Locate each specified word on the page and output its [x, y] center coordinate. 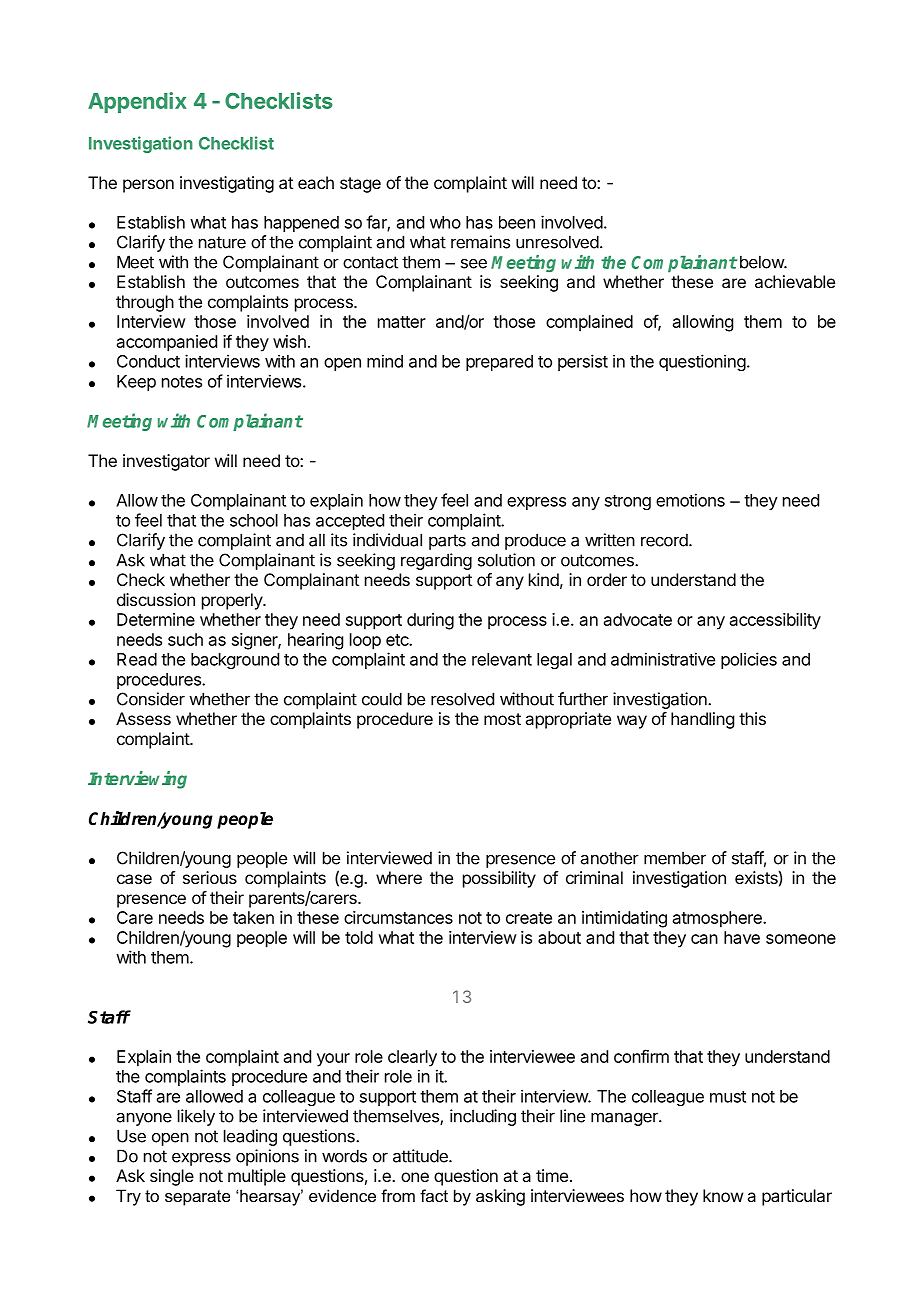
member [675, 858]
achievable [795, 281]
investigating [227, 184]
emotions [690, 500]
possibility [499, 879]
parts [447, 542]
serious [210, 877]
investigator [166, 462]
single [172, 1177]
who [445, 222]
